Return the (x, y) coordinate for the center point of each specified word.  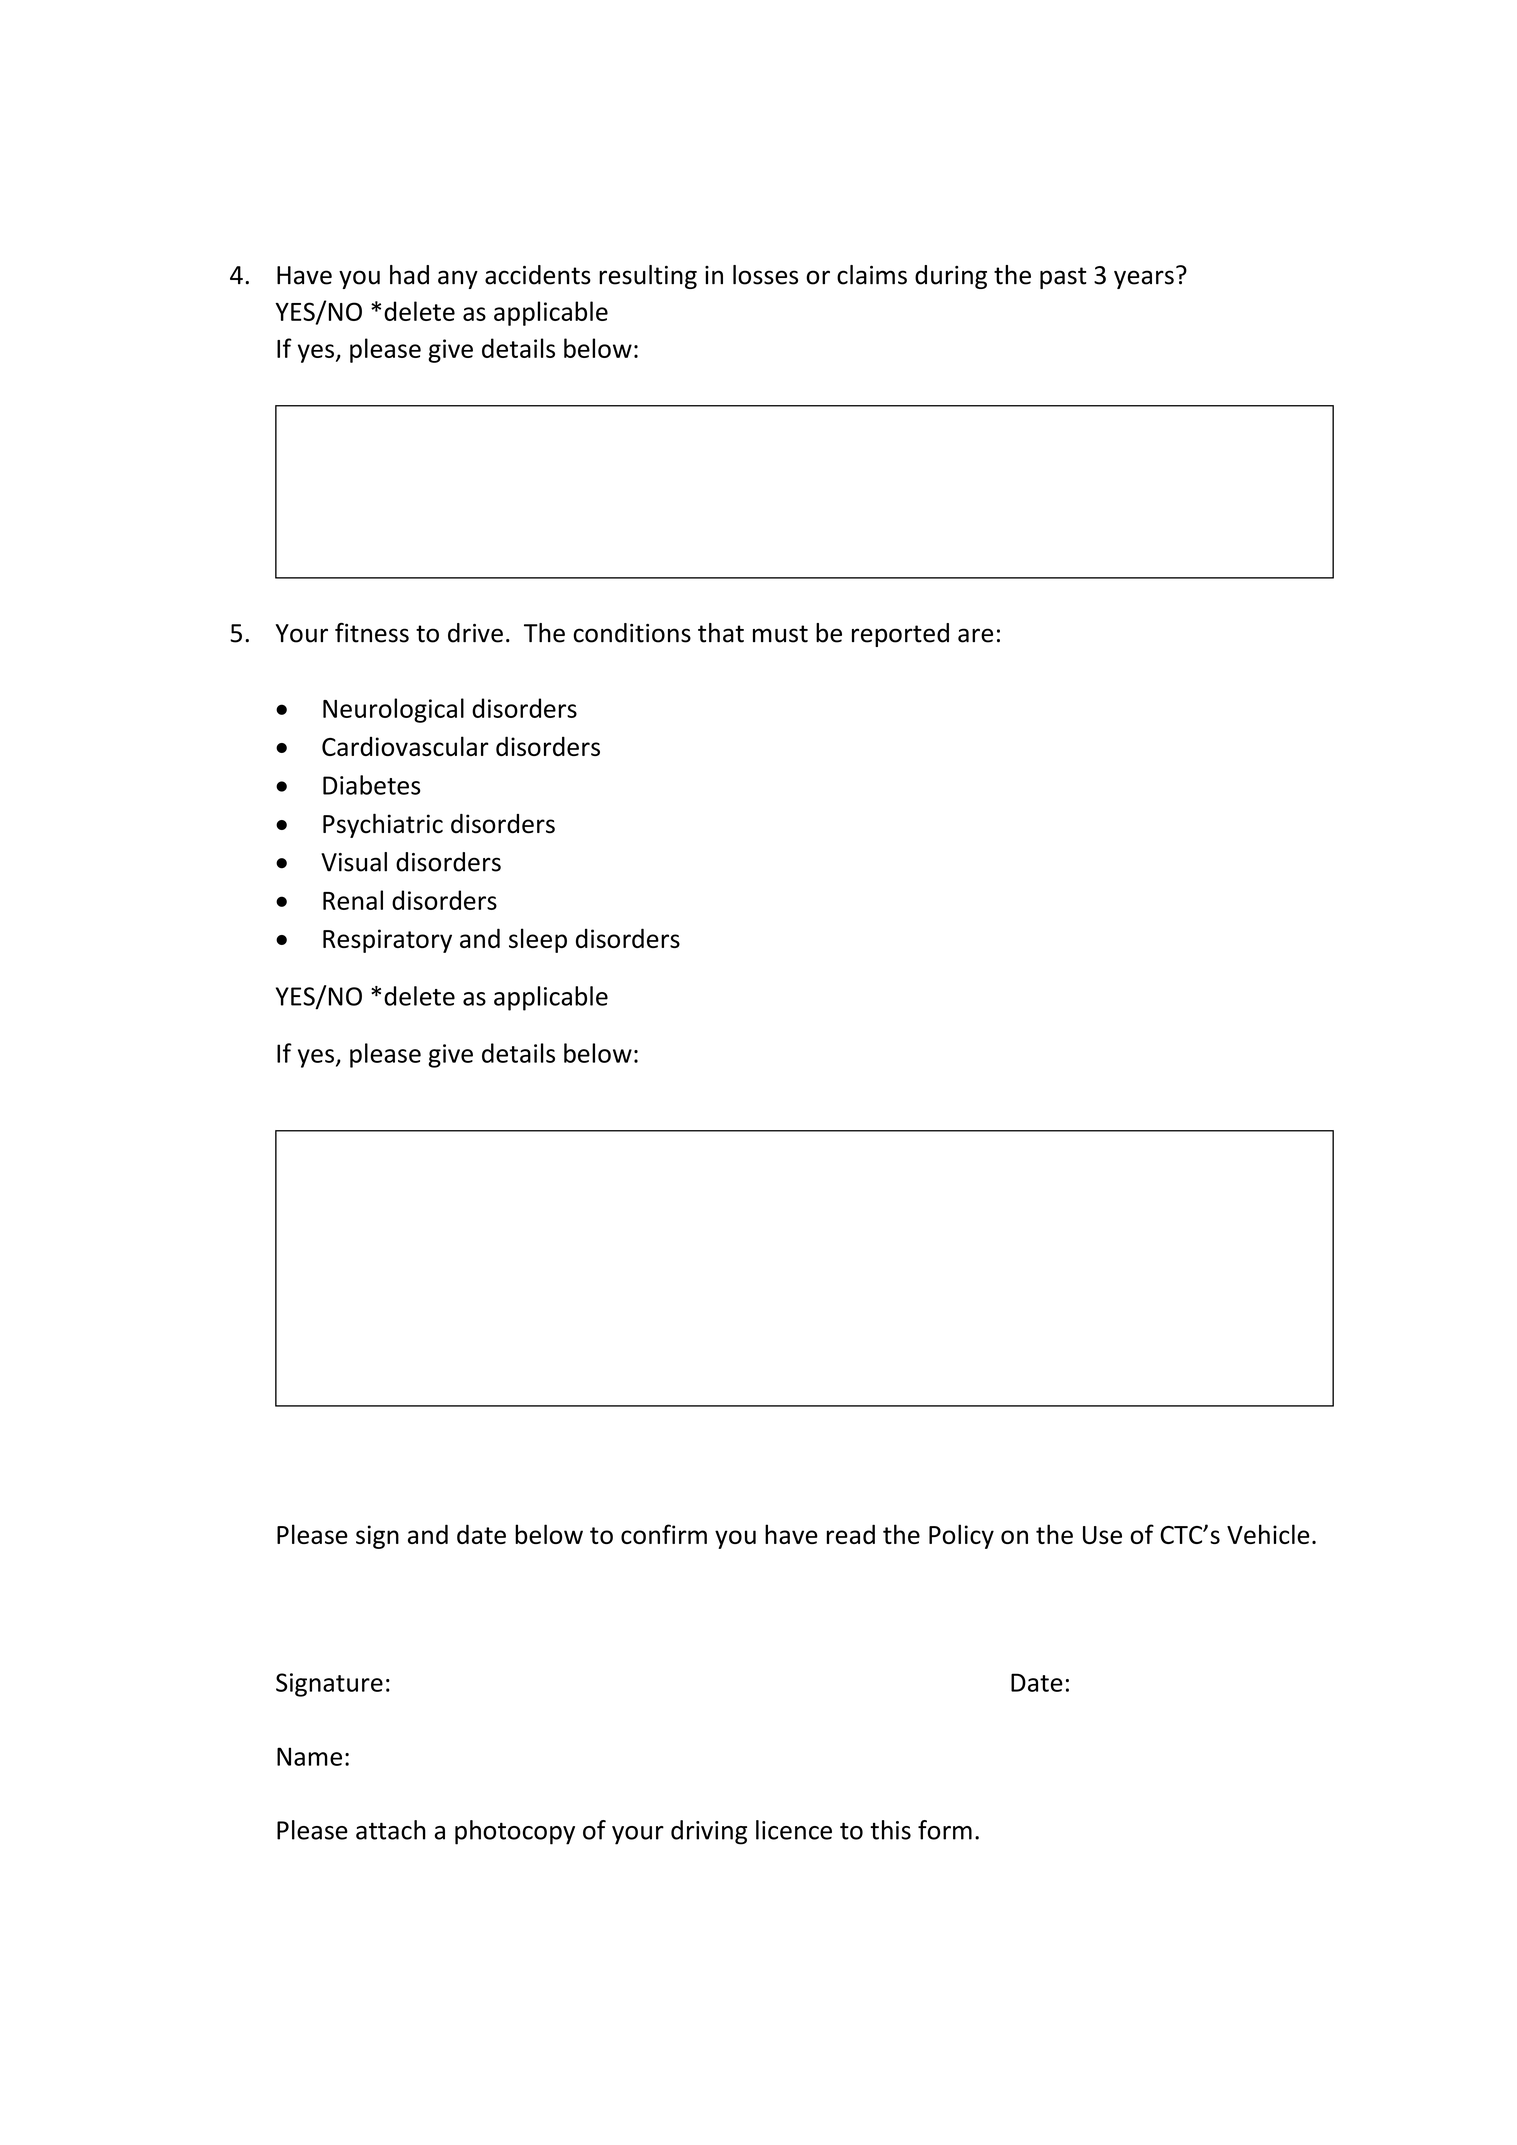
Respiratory (387, 941)
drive (475, 633)
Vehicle (1268, 1534)
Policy (961, 1536)
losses (765, 275)
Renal (353, 900)
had (409, 275)
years (1144, 279)
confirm (664, 1534)
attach (391, 1830)
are (975, 635)
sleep (538, 940)
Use (1102, 1535)
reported (900, 635)
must (780, 634)
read (851, 1534)
